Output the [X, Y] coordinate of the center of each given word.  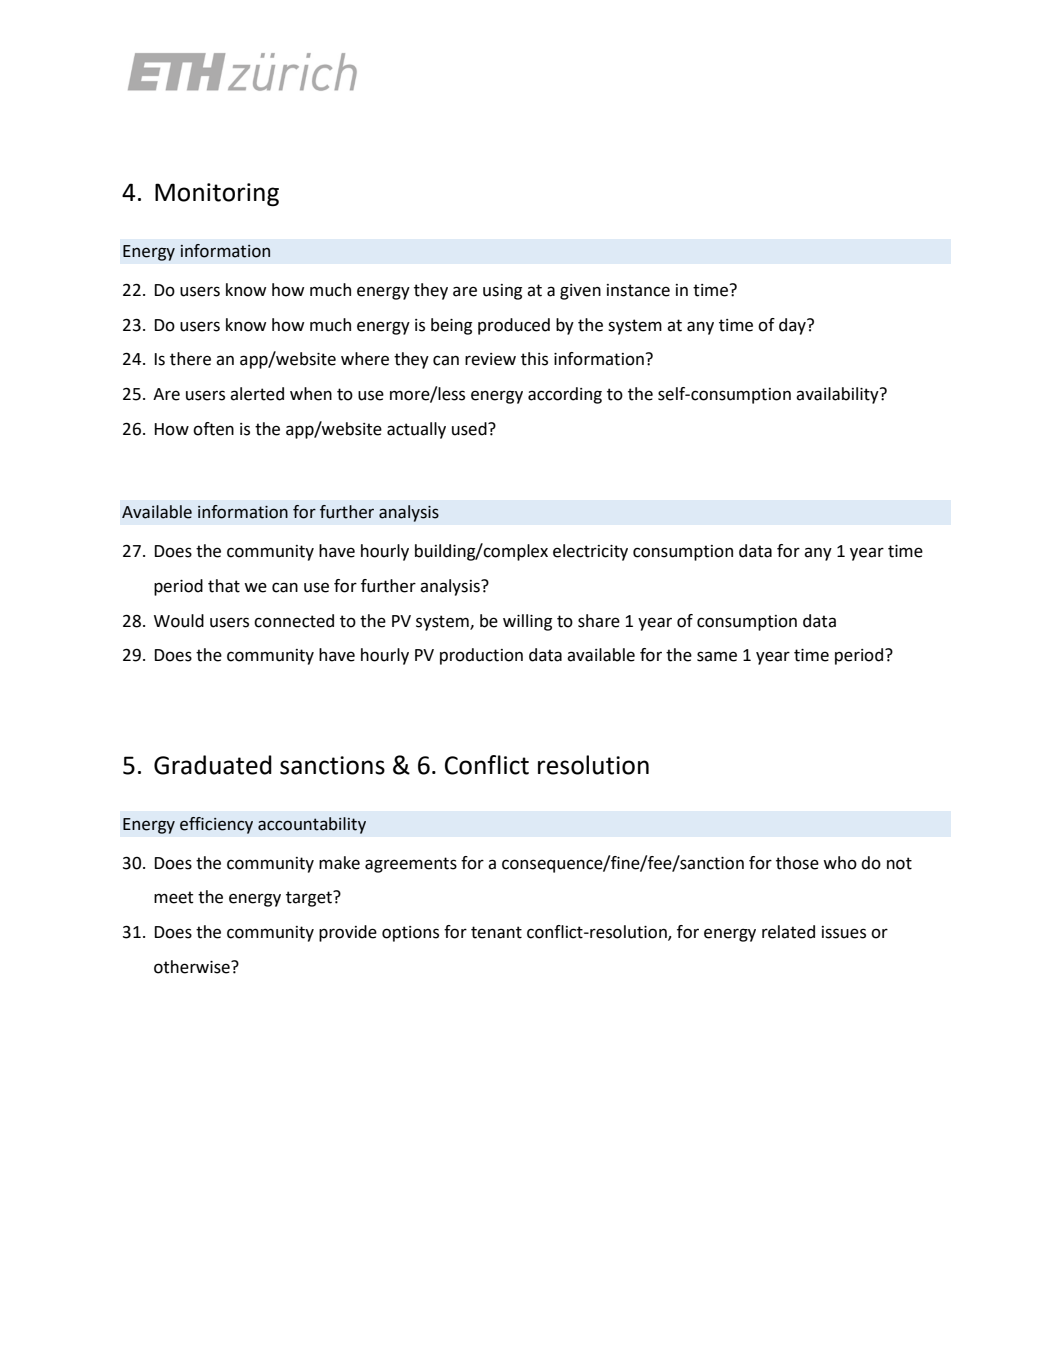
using [502, 292]
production [481, 656]
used [470, 429]
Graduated [213, 765]
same [717, 656]
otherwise [193, 967]
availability [838, 395]
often [213, 429]
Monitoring [217, 194]
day [793, 326]
